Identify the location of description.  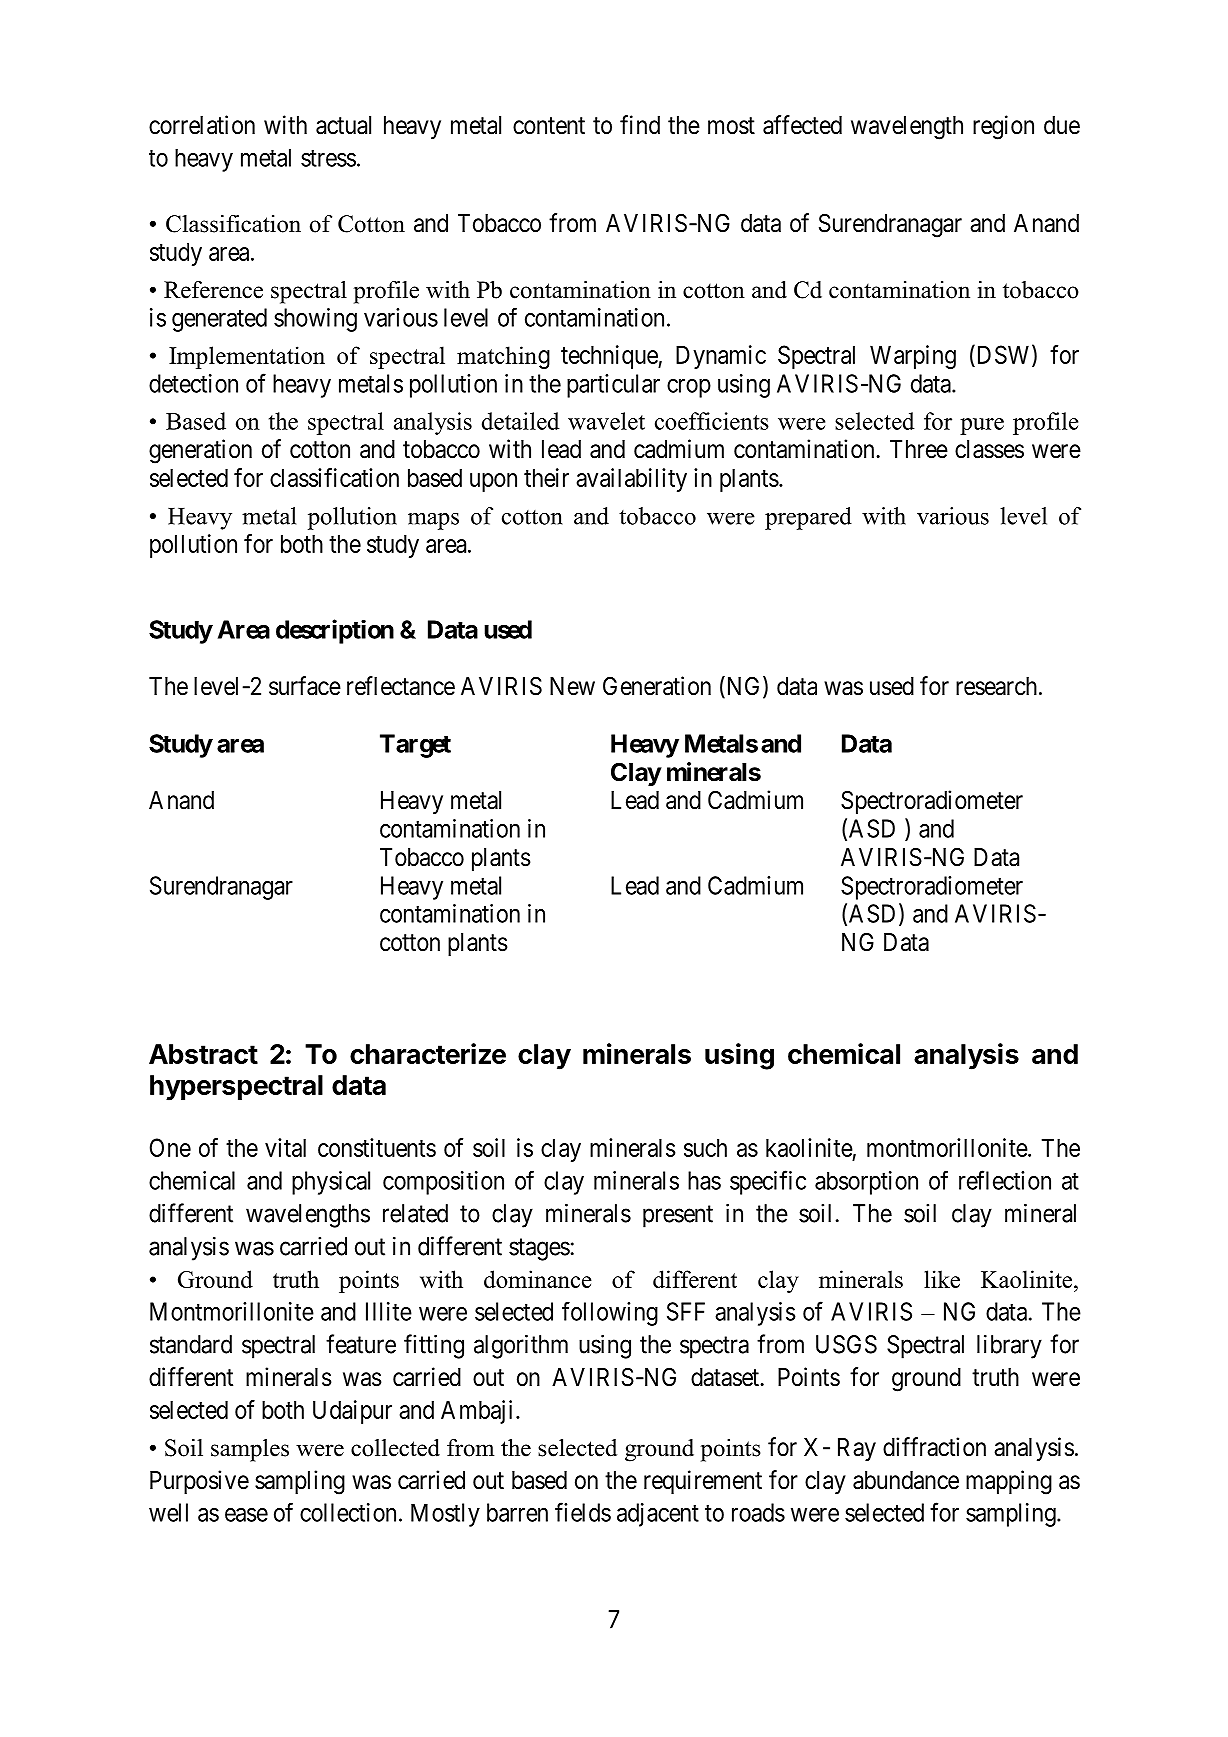
(335, 631).
